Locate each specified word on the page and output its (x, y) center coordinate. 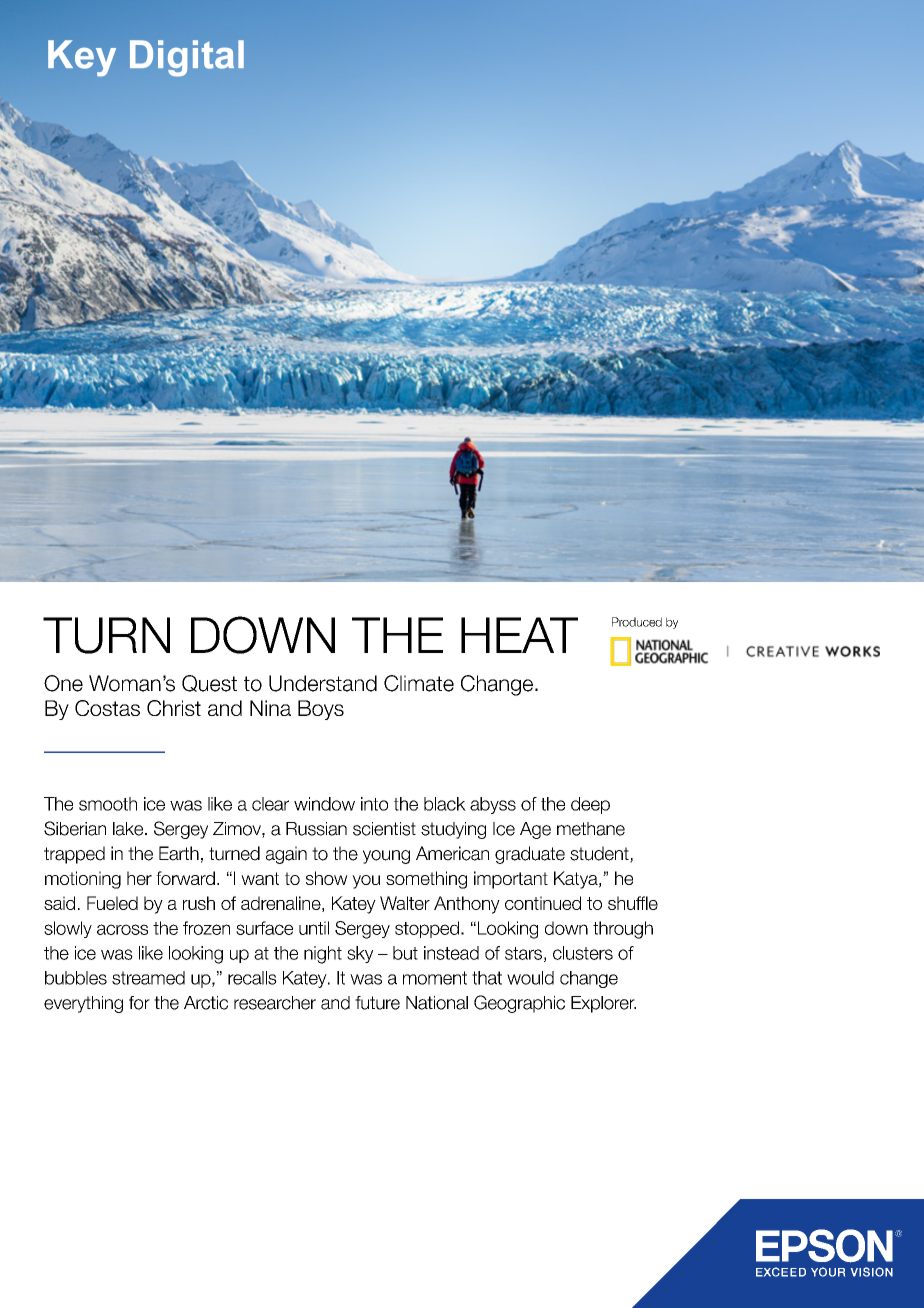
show (327, 878)
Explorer (603, 1004)
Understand (323, 683)
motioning (83, 880)
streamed (148, 978)
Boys (321, 710)
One (63, 683)
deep (590, 805)
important (511, 880)
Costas (107, 708)
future (377, 1003)
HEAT (519, 635)
